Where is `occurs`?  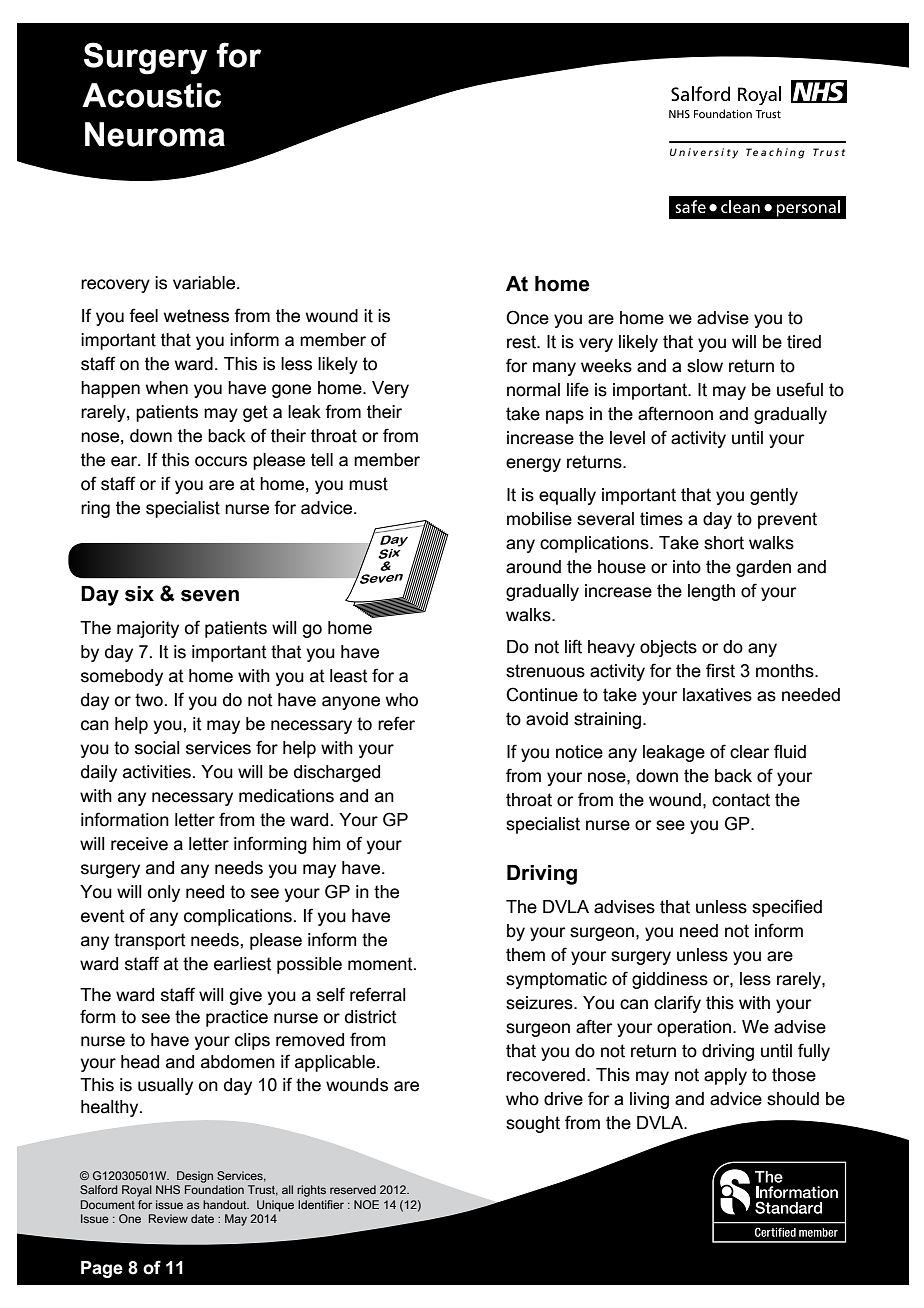
occurs is located at coordinates (221, 461).
